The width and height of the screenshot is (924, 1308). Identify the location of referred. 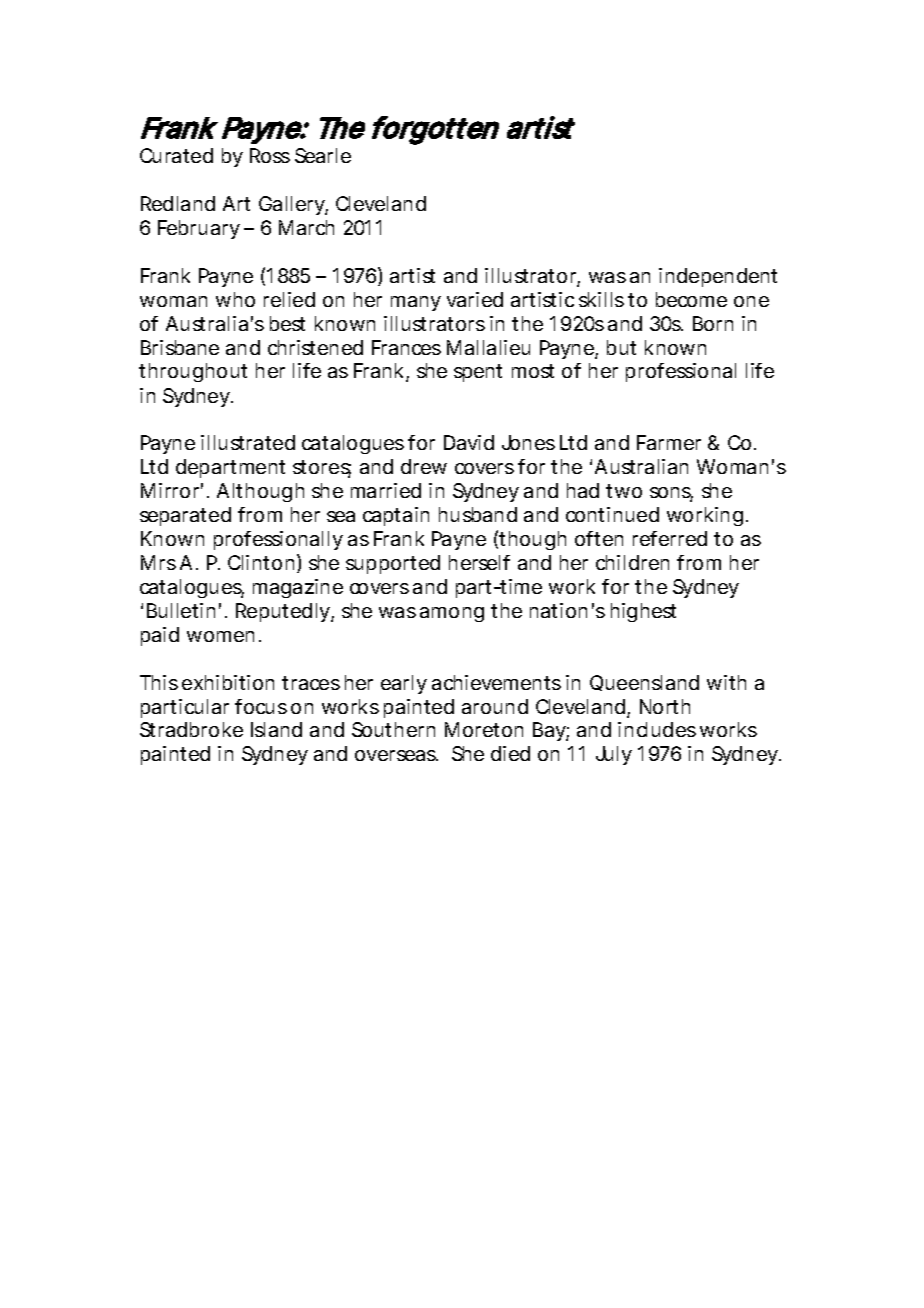
(670, 538).
